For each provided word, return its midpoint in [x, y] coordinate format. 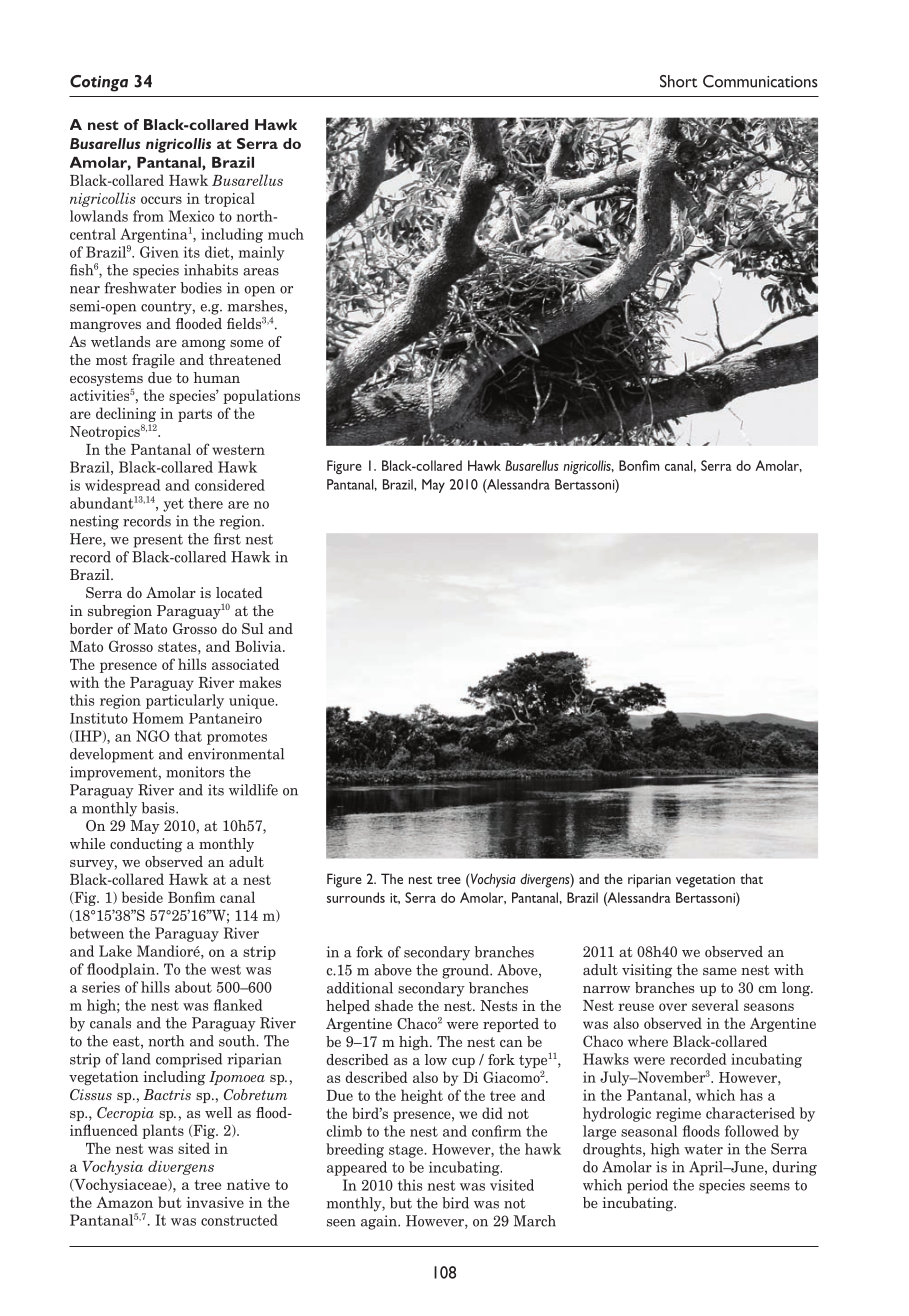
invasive [215, 1202]
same [720, 971]
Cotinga [99, 83]
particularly [185, 701]
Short [678, 81]
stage [407, 1151]
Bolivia [259, 646]
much [286, 234]
